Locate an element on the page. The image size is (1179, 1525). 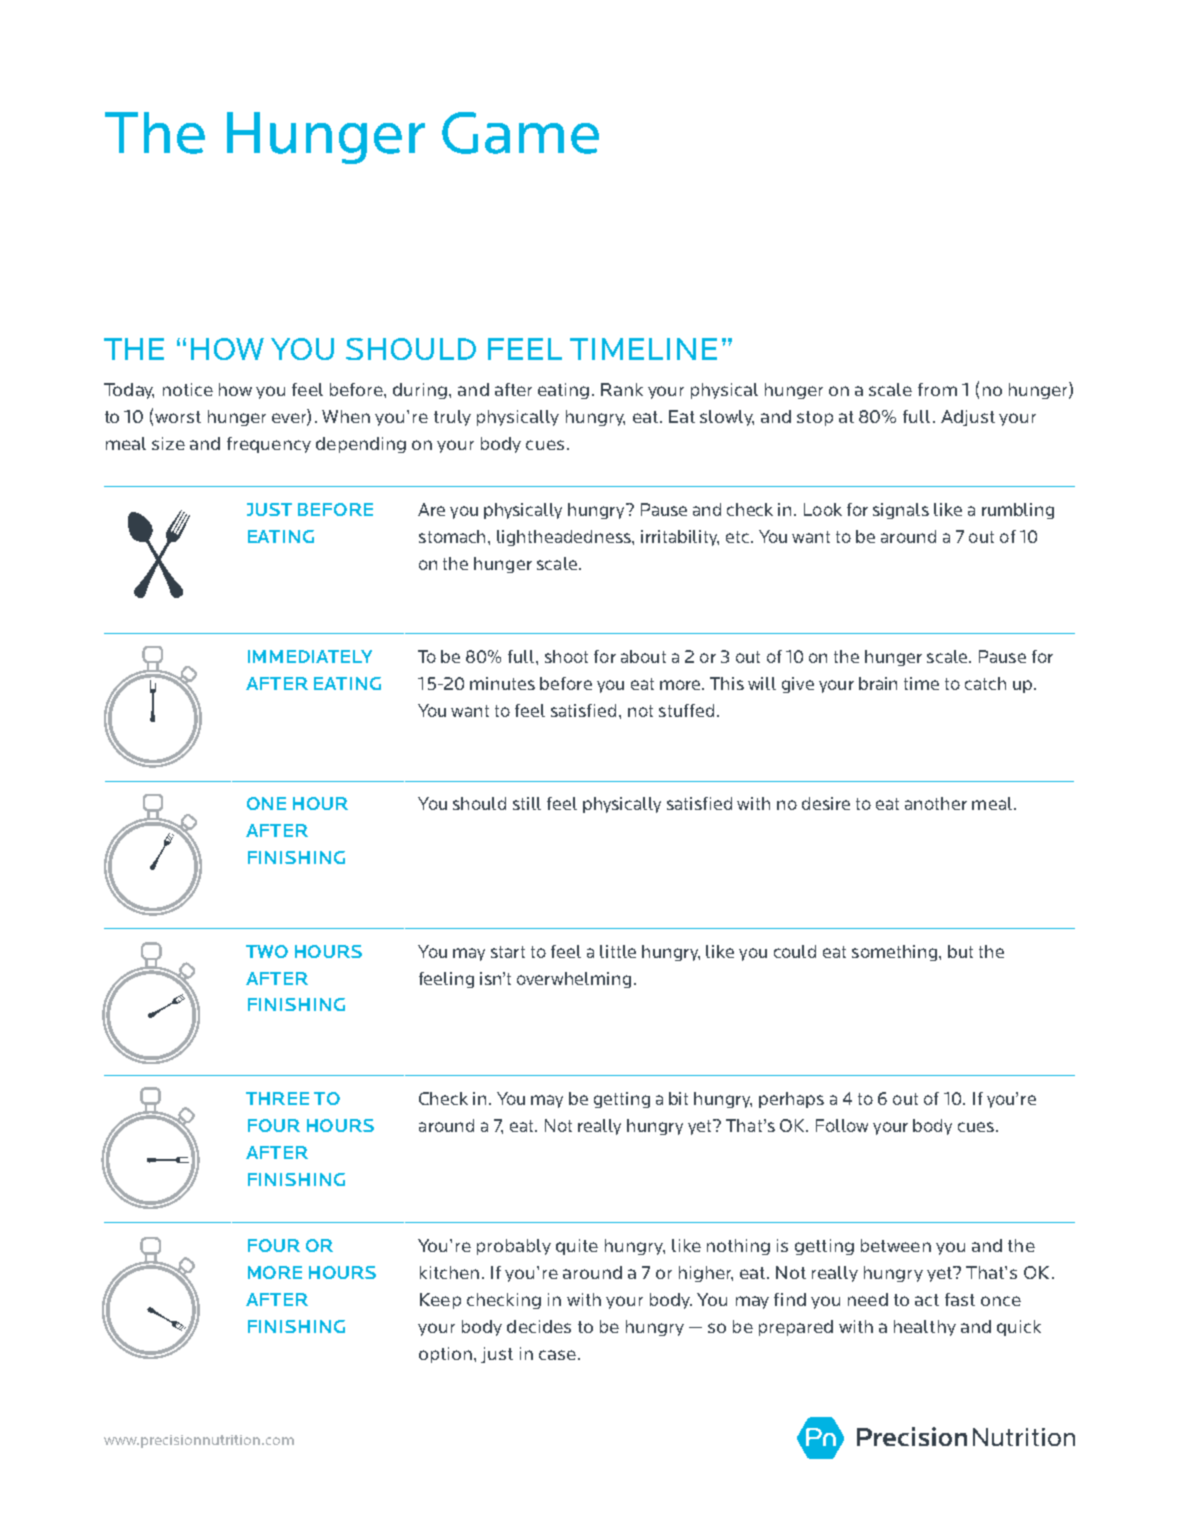
Game is located at coordinates (520, 133).
